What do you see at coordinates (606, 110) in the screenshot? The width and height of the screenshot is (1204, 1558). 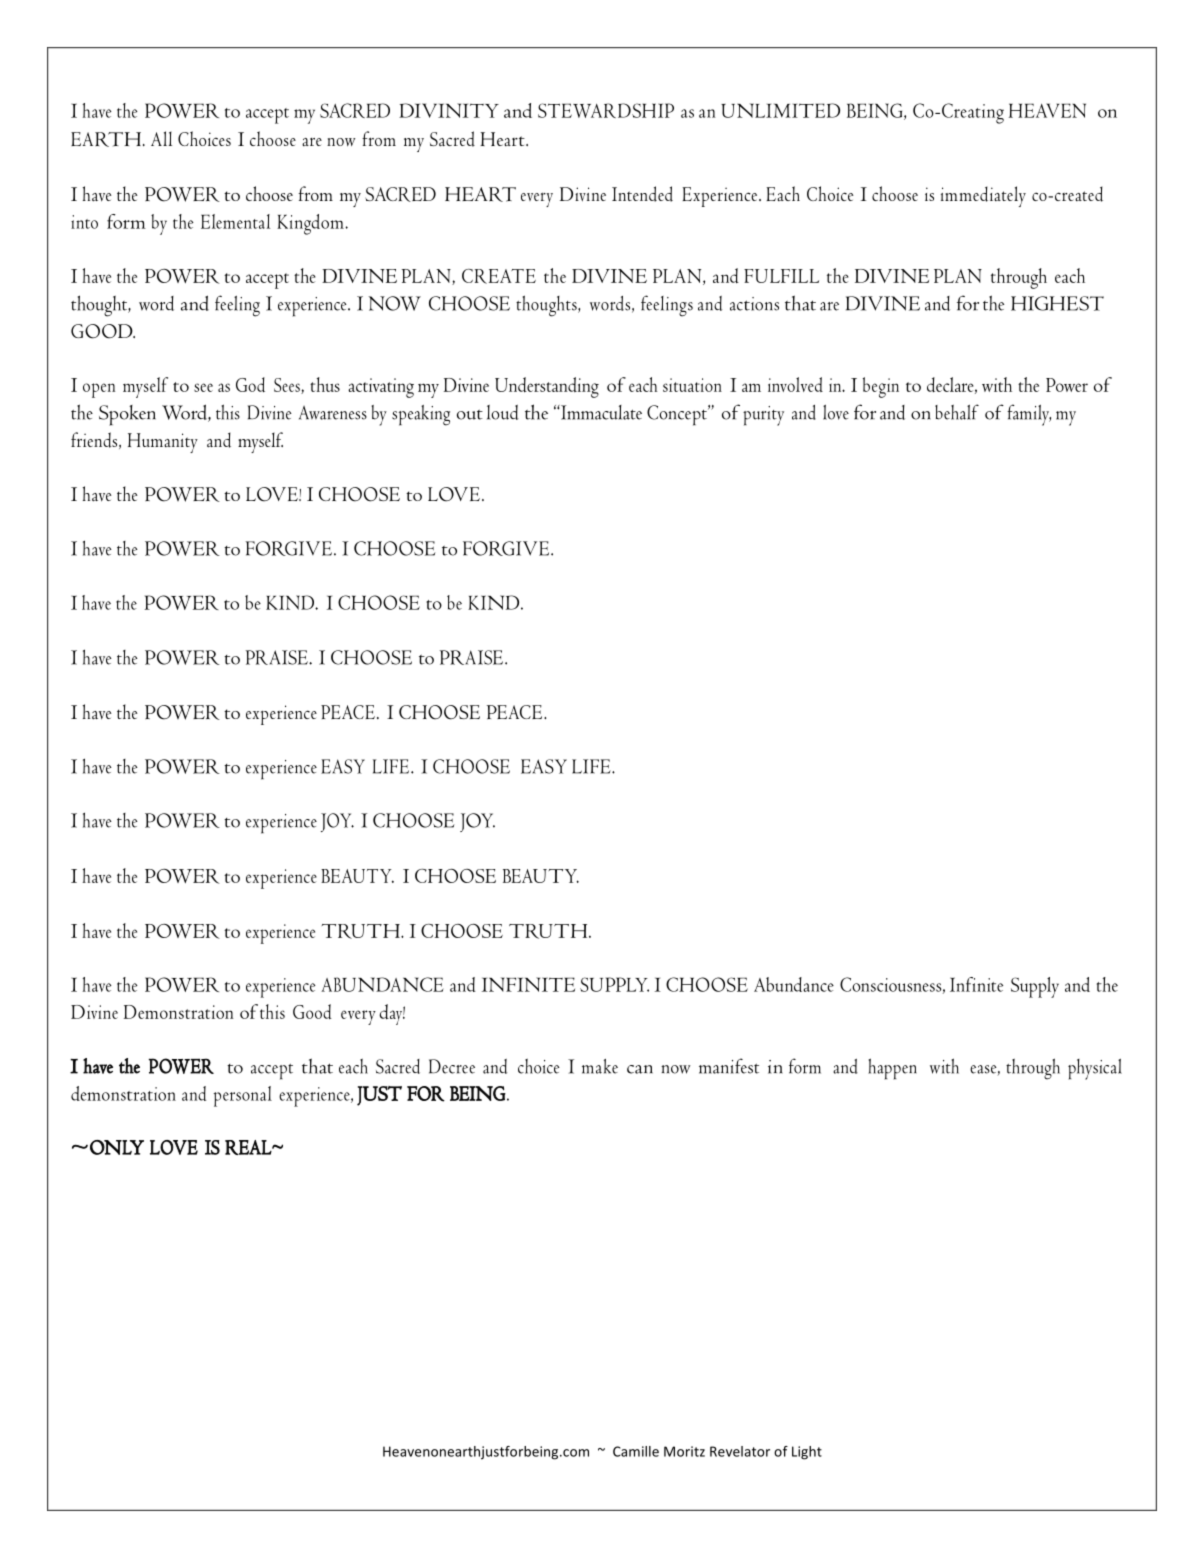 I see `STEWARDSHIP` at bounding box center [606, 110].
